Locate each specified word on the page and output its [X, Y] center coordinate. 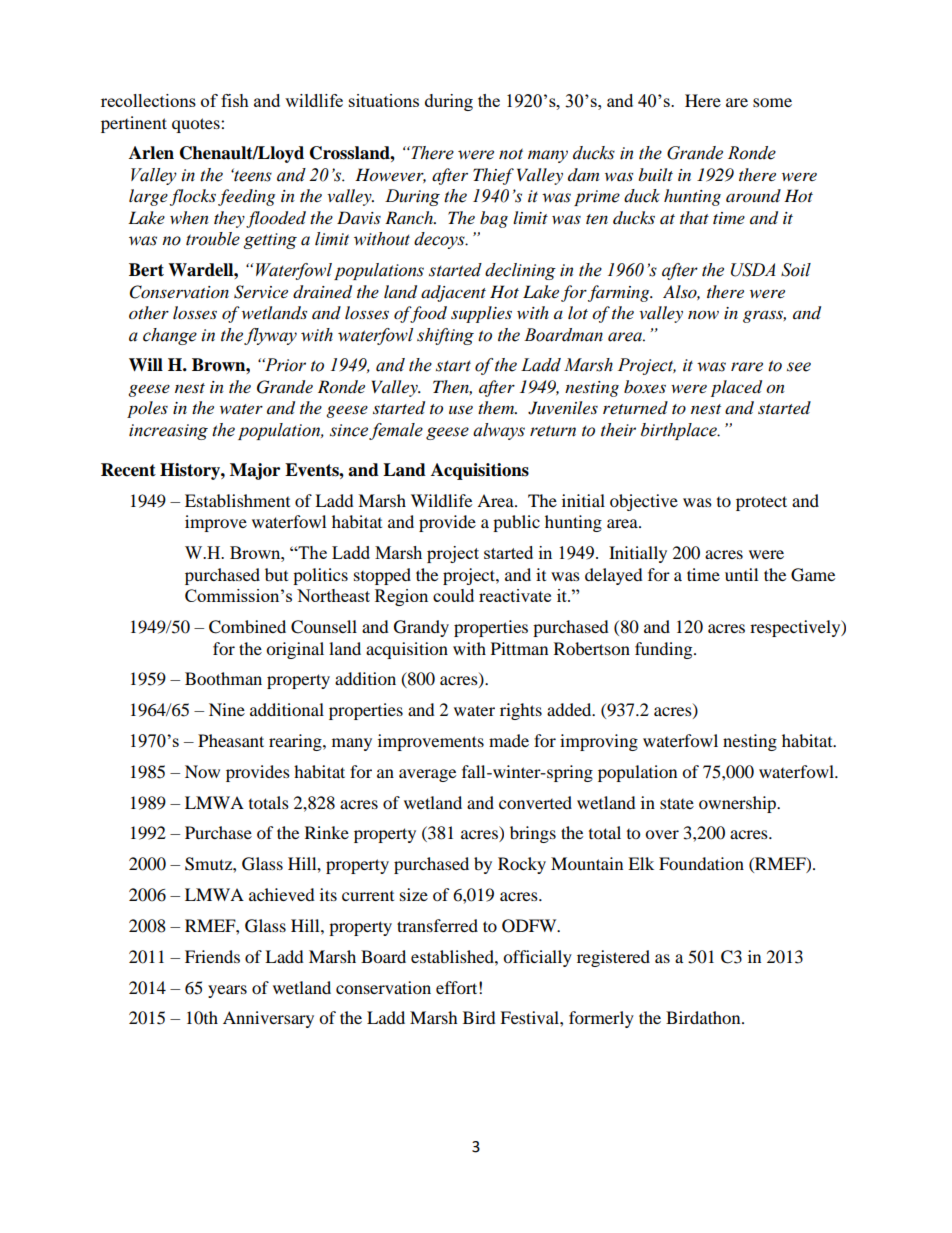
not [511, 154]
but [276, 574]
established [453, 956]
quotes [197, 125]
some [772, 102]
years [227, 991]
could [453, 595]
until [741, 574]
